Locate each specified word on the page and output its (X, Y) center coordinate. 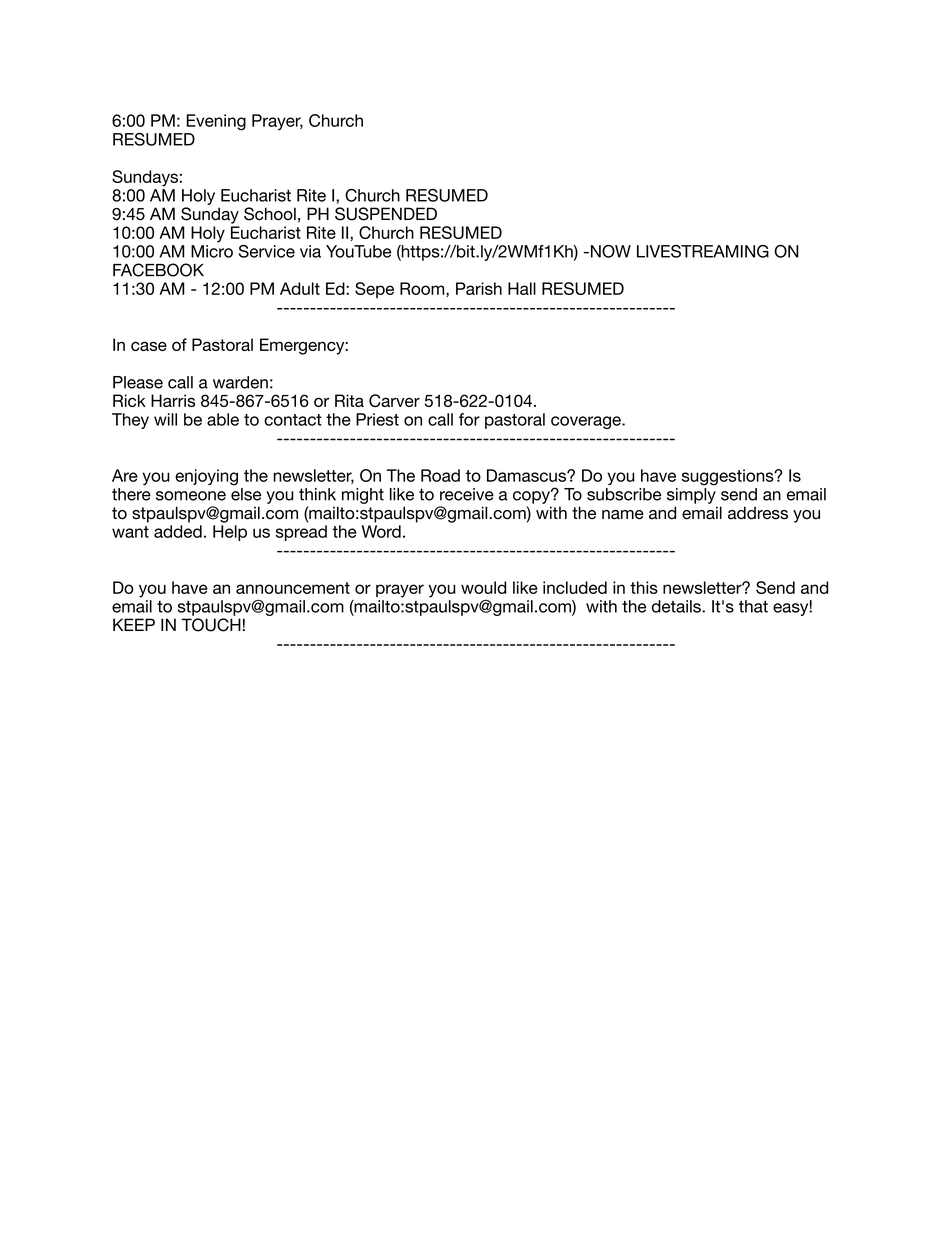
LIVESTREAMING (703, 251)
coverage (587, 422)
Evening (216, 122)
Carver (394, 400)
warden (240, 382)
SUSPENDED (386, 214)
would (483, 587)
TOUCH (211, 625)
